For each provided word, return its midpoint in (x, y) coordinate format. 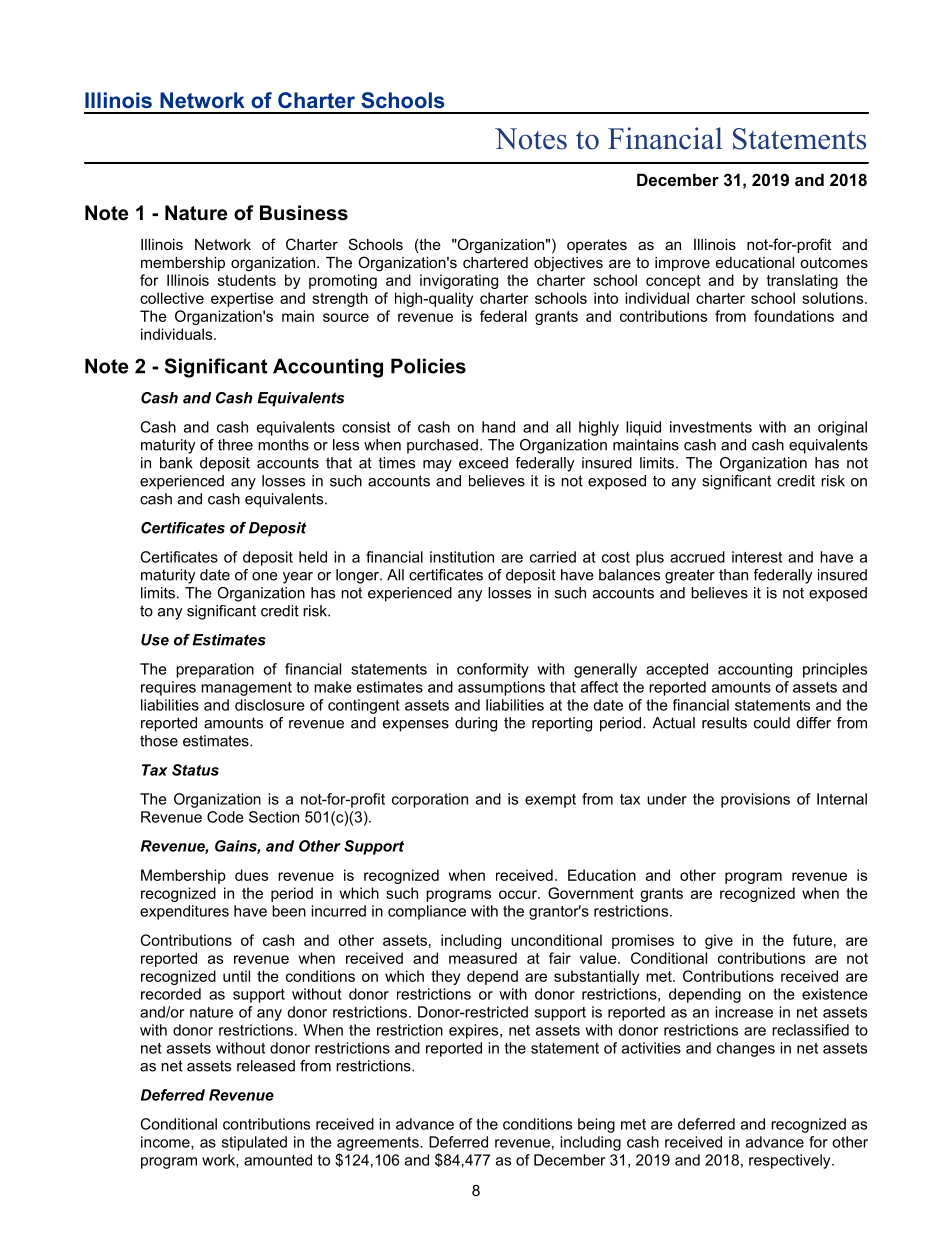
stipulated (254, 1143)
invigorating (459, 281)
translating (802, 281)
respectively (791, 1161)
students (247, 280)
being (596, 1125)
